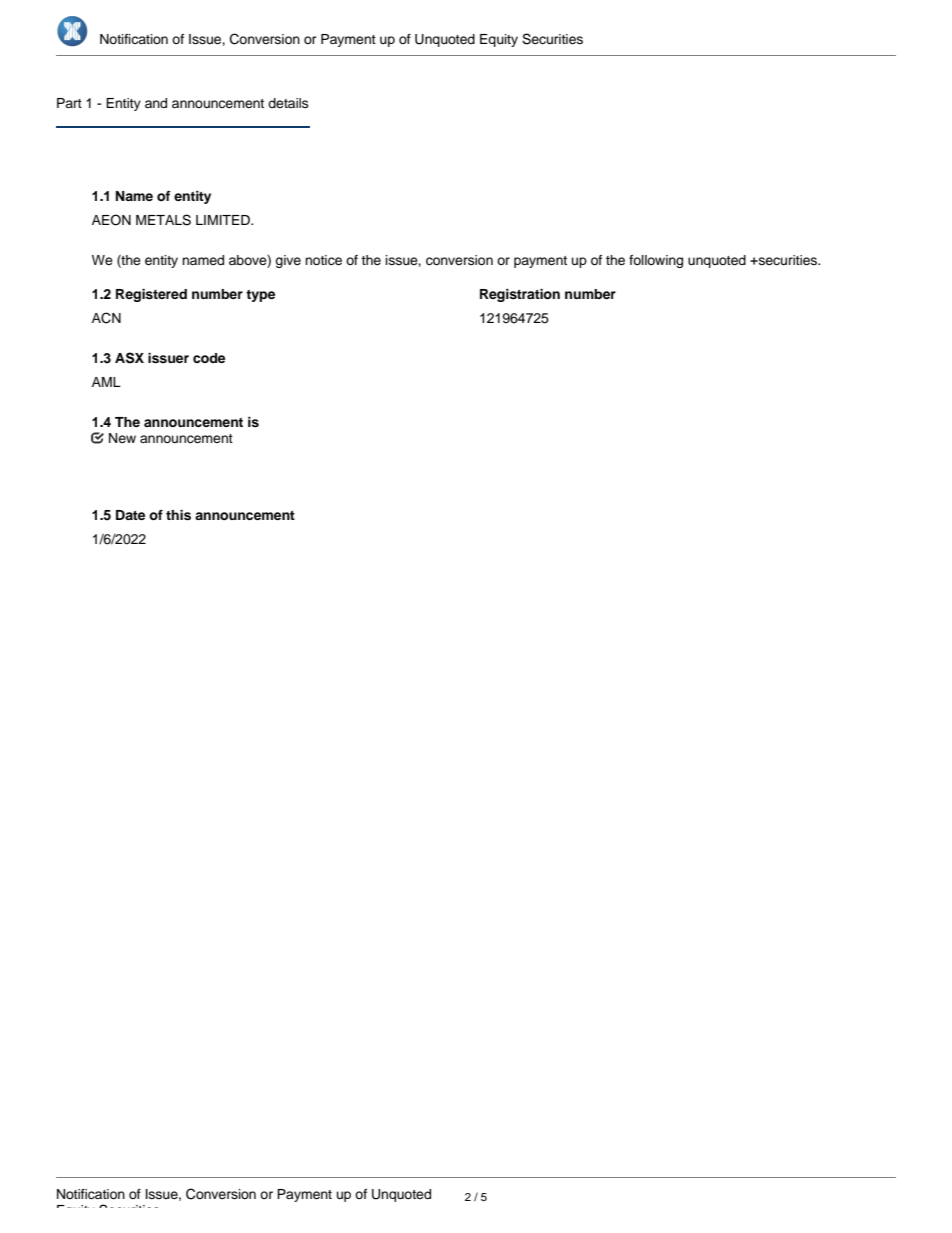 This image has width=952, height=1233. What do you see at coordinates (106, 382) in the image?
I see `AML` at bounding box center [106, 382].
